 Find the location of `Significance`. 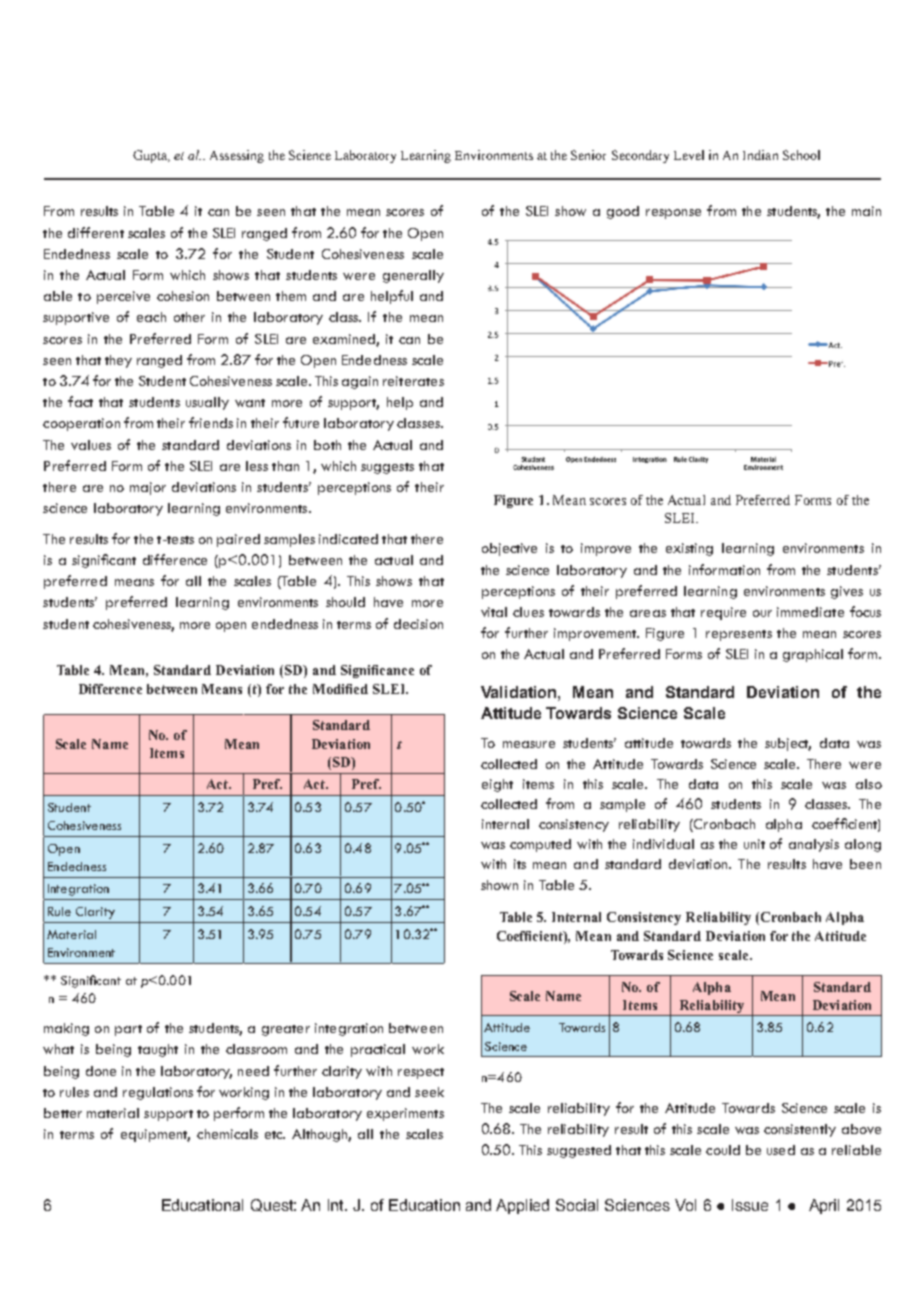

Significance is located at coordinates (377, 671).
